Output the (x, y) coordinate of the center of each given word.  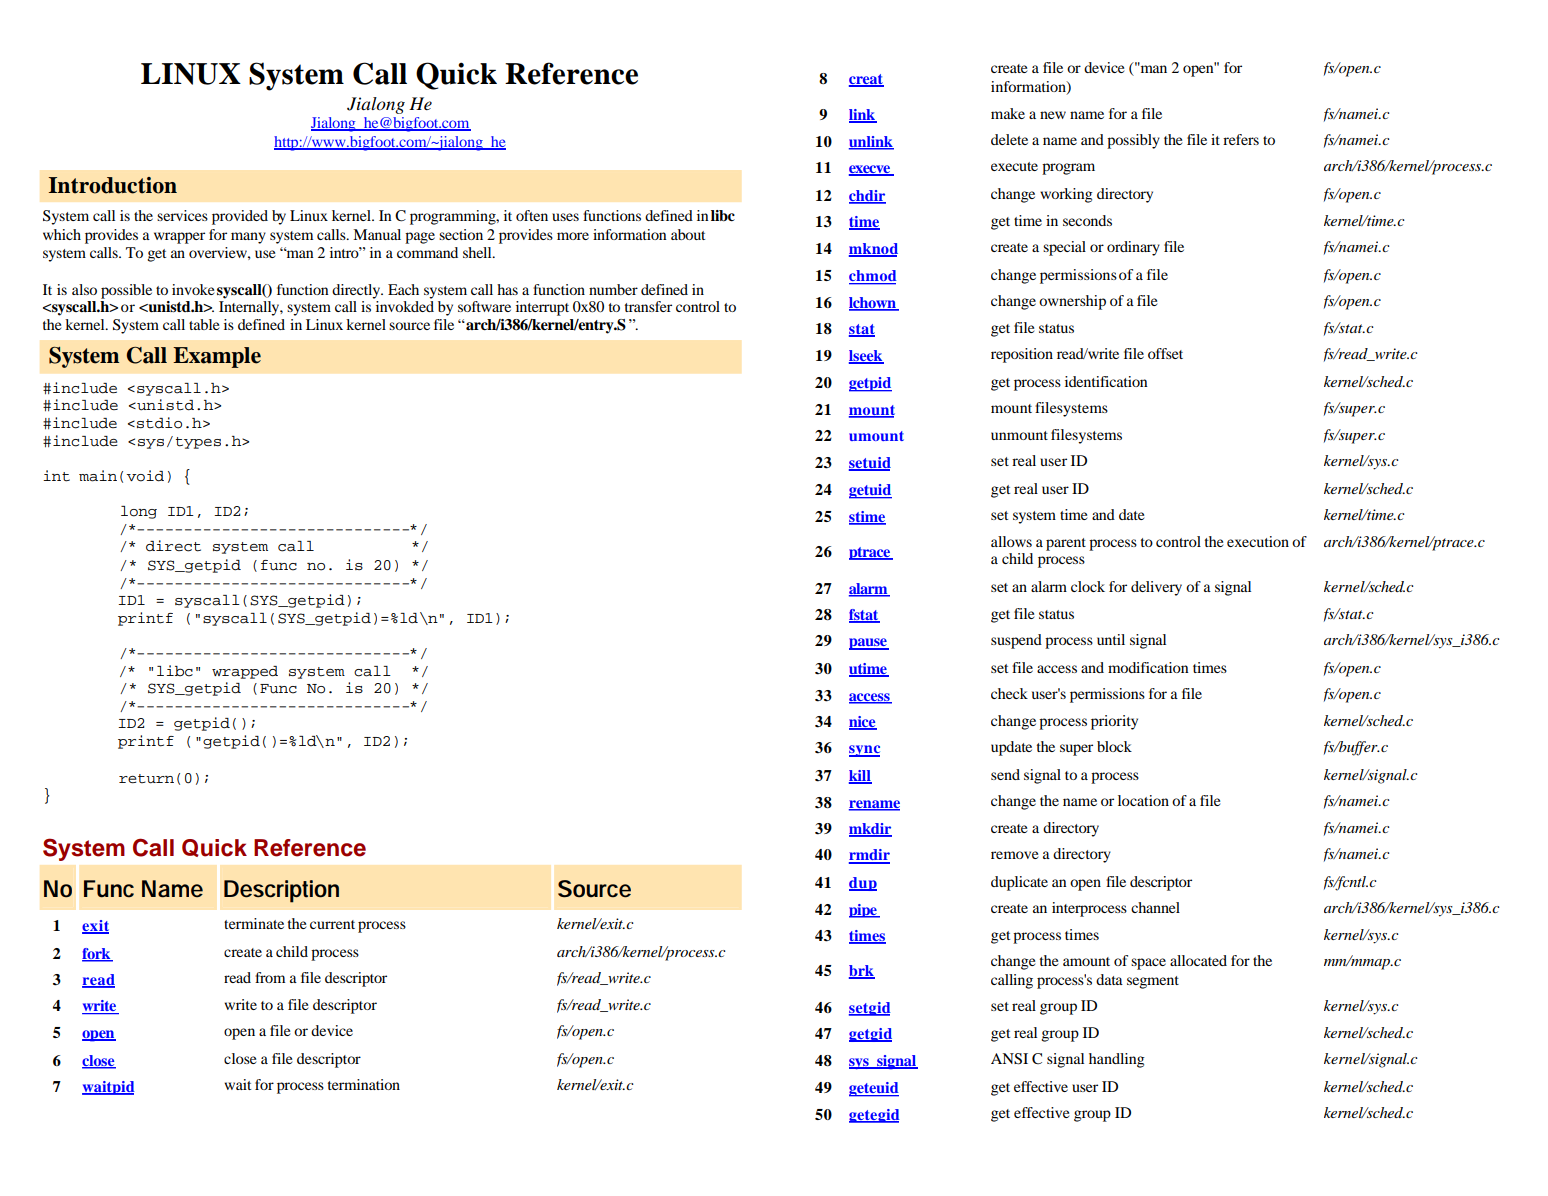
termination (363, 1084)
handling (1117, 1060)
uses (565, 217)
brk (862, 972)
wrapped (245, 672)
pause (869, 644)
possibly (1133, 141)
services (182, 215)
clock (1088, 586)
